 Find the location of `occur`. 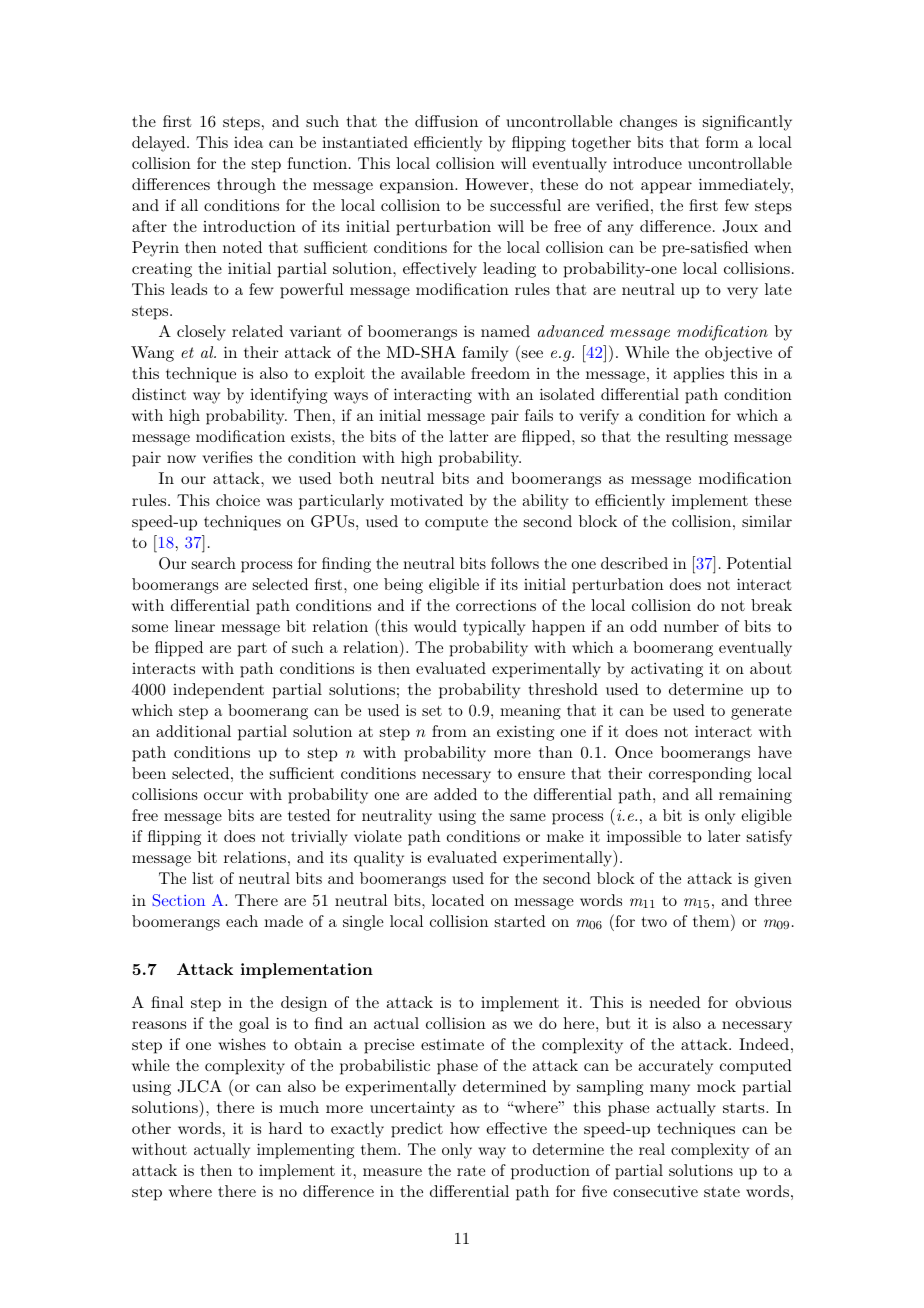

occur is located at coordinates (223, 796).
